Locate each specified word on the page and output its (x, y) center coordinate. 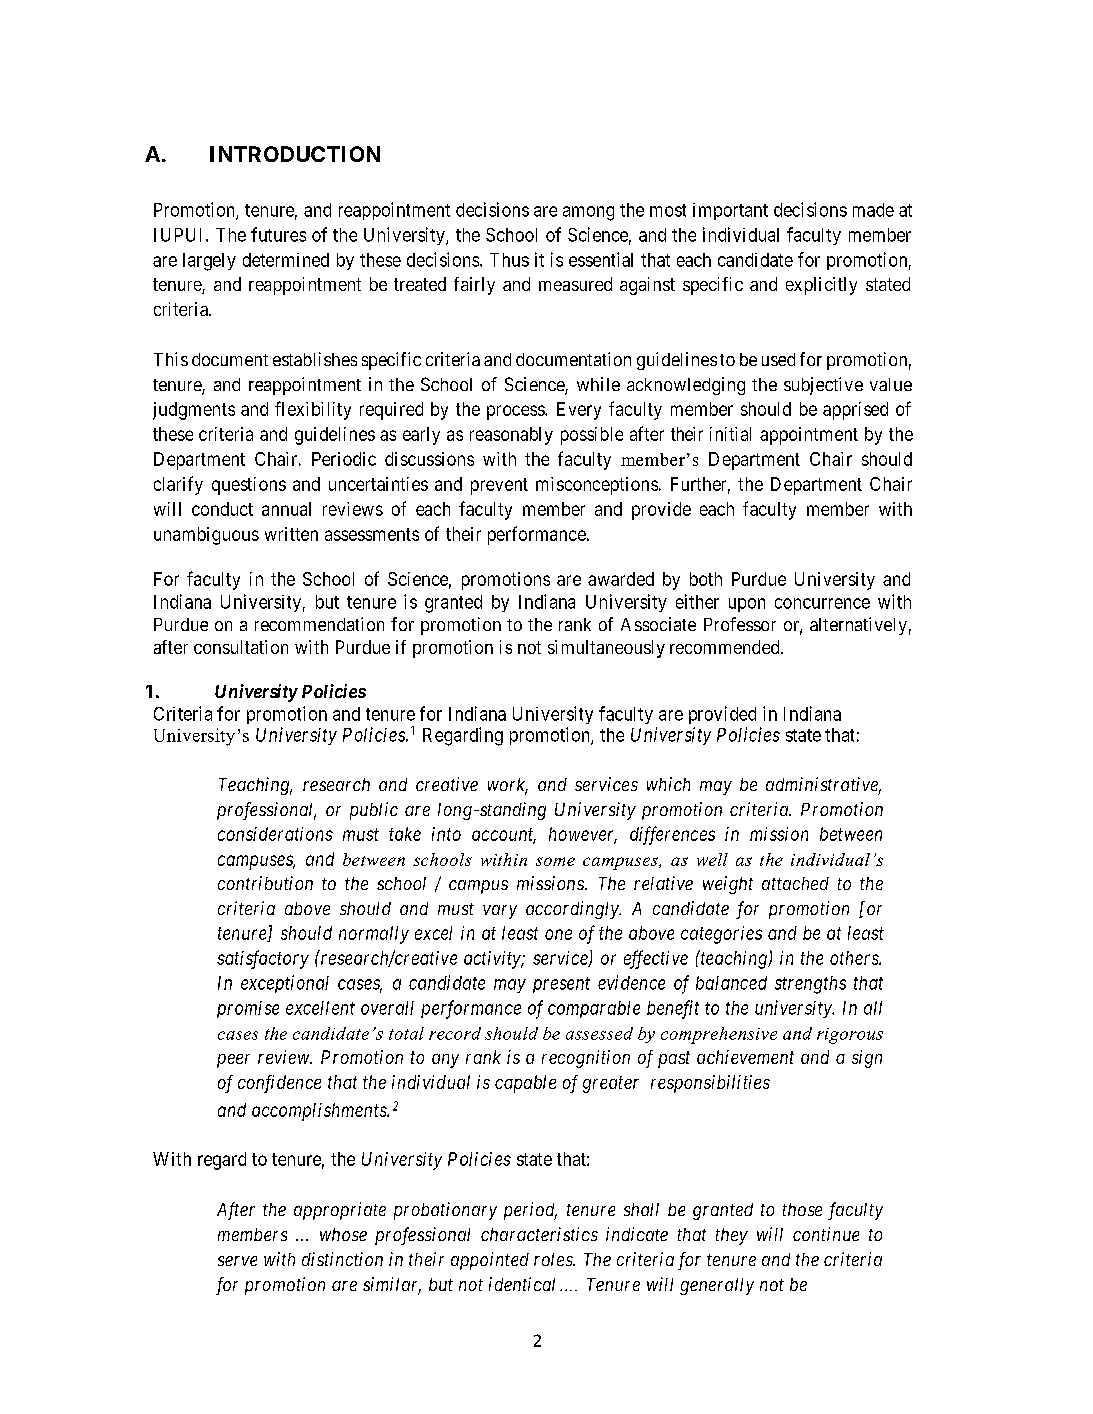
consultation (241, 647)
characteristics (539, 1234)
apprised (855, 411)
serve (237, 1261)
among (588, 213)
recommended (726, 647)
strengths (810, 985)
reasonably (511, 436)
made (873, 210)
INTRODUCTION (295, 154)
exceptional (285, 984)
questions (249, 486)
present (561, 985)
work (508, 786)
